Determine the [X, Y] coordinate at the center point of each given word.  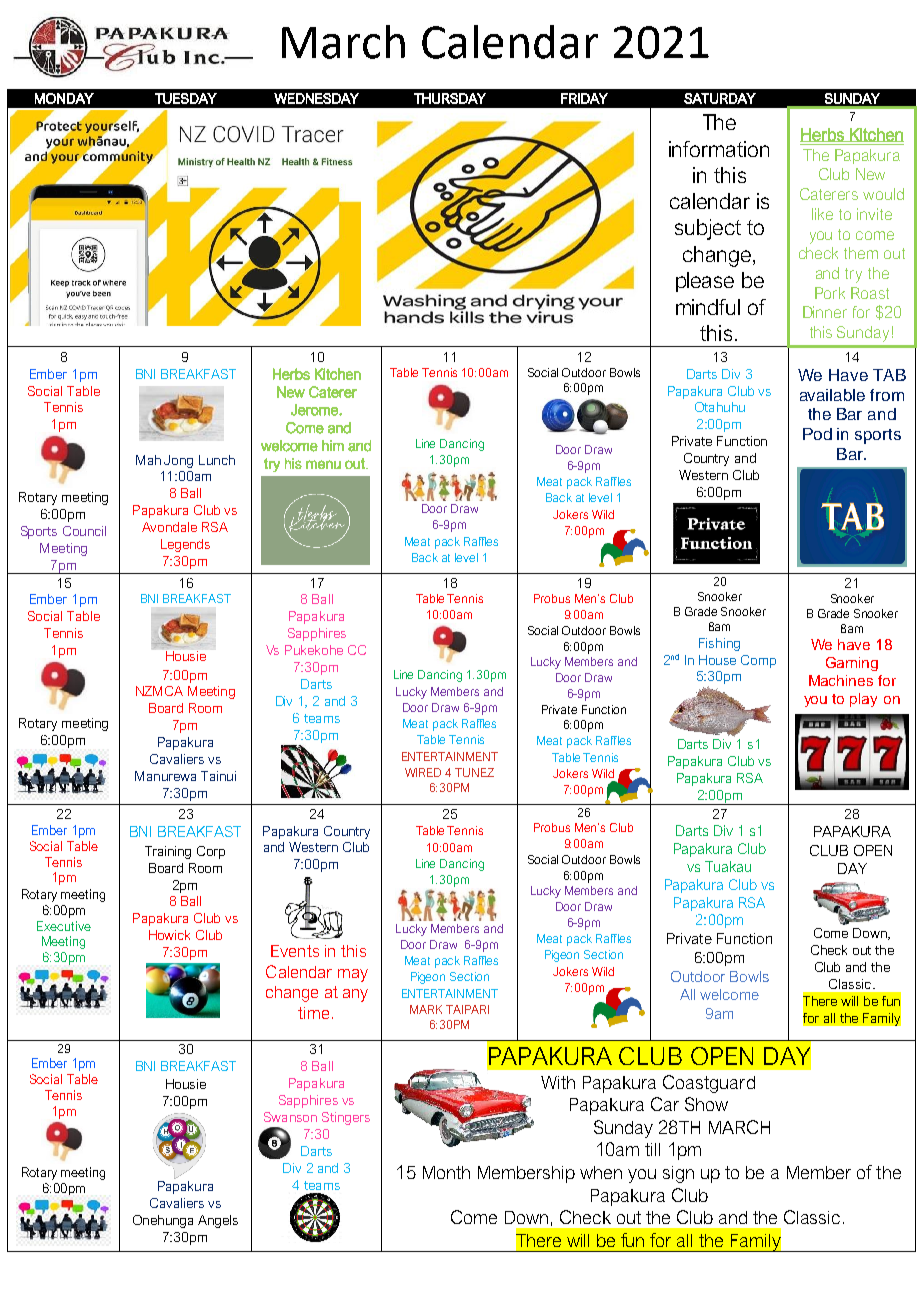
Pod [817, 434]
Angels [218, 1221]
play [863, 700]
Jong [178, 461]
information [719, 149]
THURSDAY [450, 98]
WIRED [423, 772]
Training [168, 852]
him [333, 445]
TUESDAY [186, 98]
